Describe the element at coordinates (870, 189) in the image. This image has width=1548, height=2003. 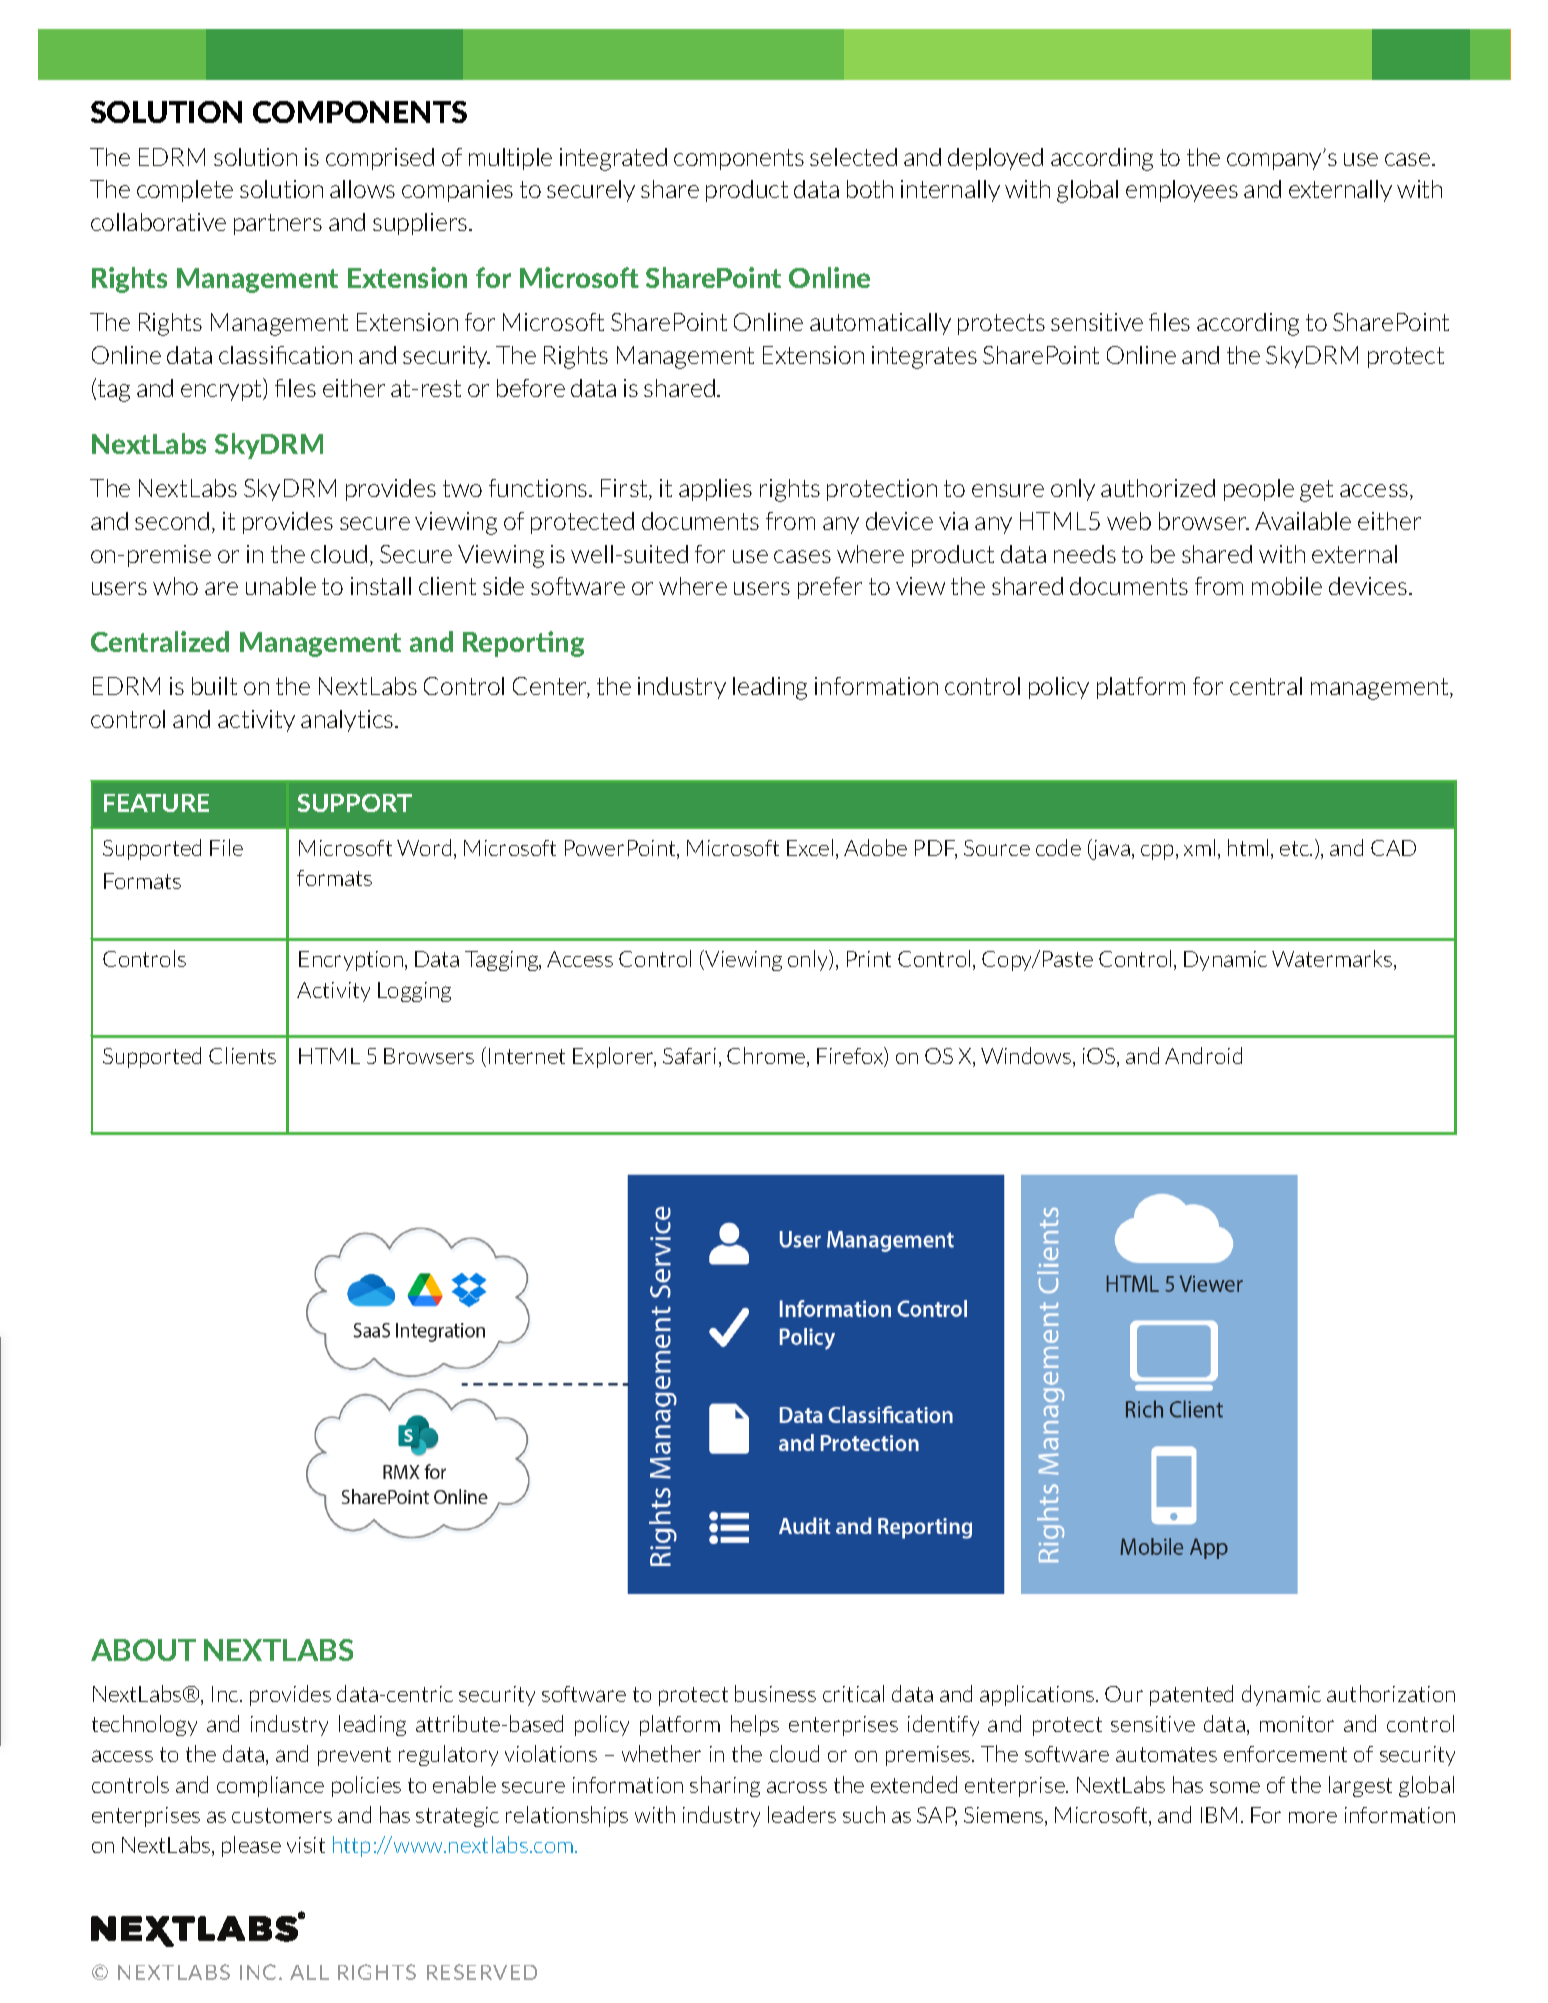
I see `both` at that location.
